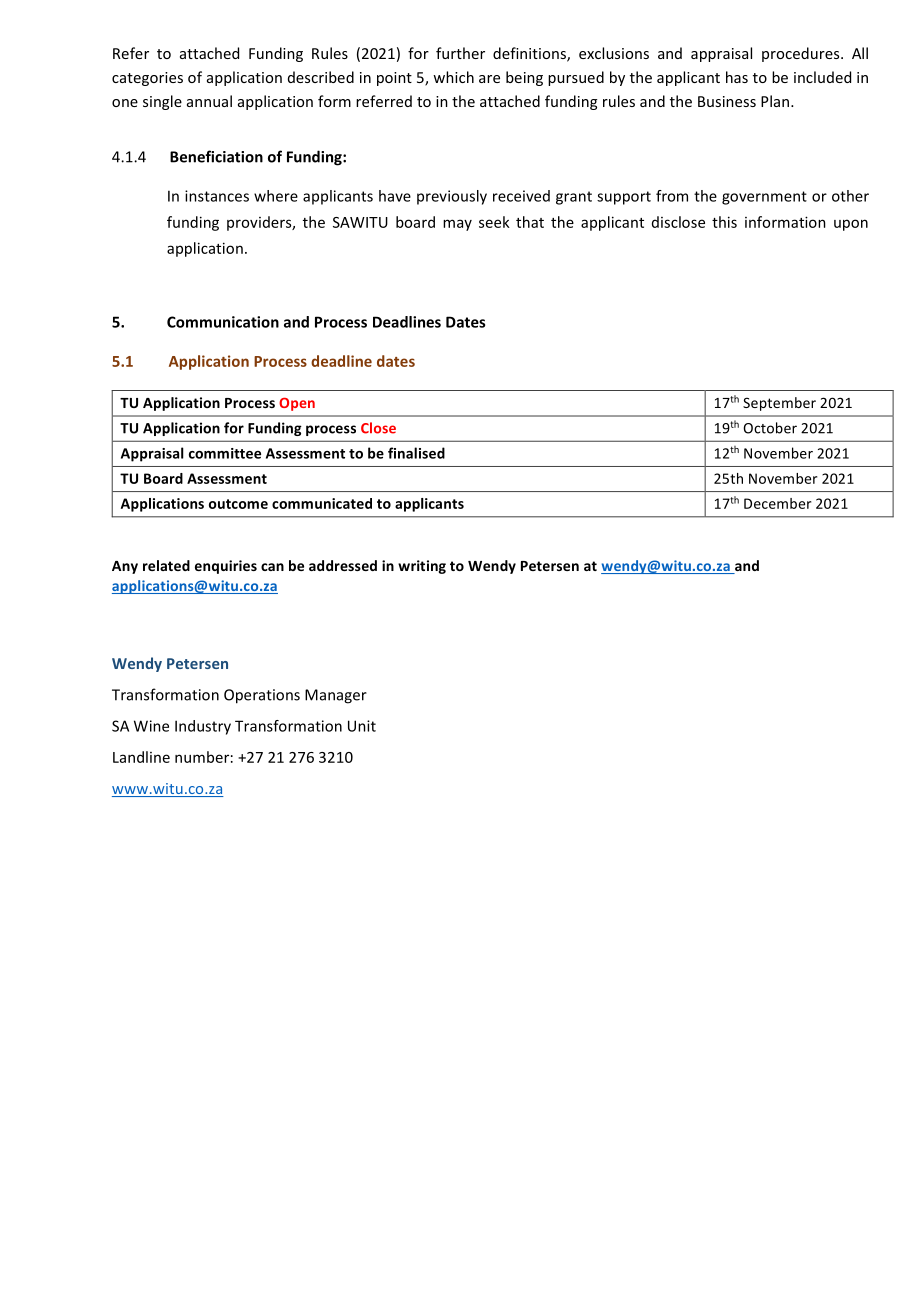 The height and width of the image is (1308, 924). Describe the element at coordinates (209, 101) in the image. I see `annual` at that location.
